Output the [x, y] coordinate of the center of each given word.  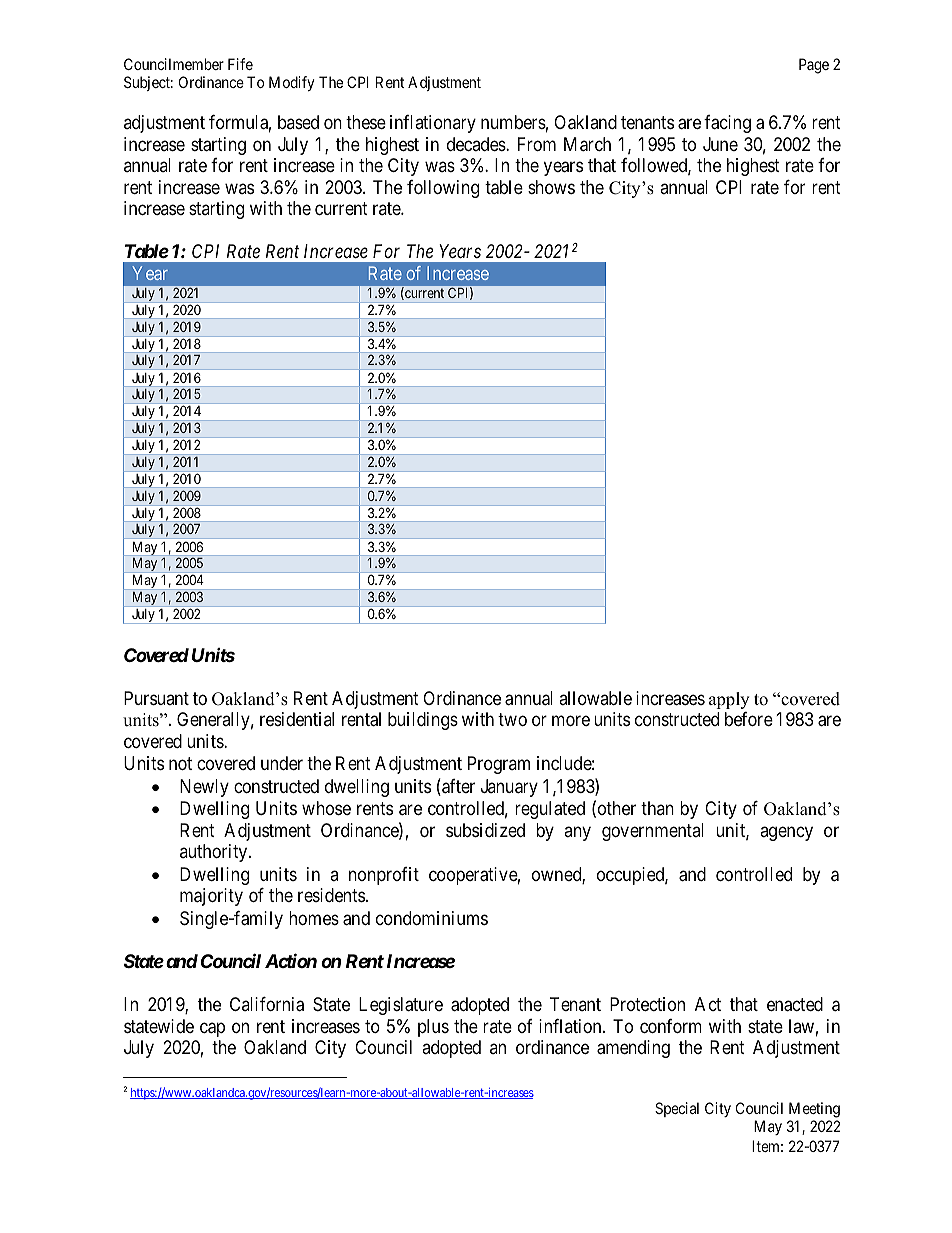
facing [727, 124]
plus [433, 1028]
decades [477, 144]
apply [729, 700]
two [512, 720]
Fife [240, 64]
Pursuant [156, 698]
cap [212, 1029]
